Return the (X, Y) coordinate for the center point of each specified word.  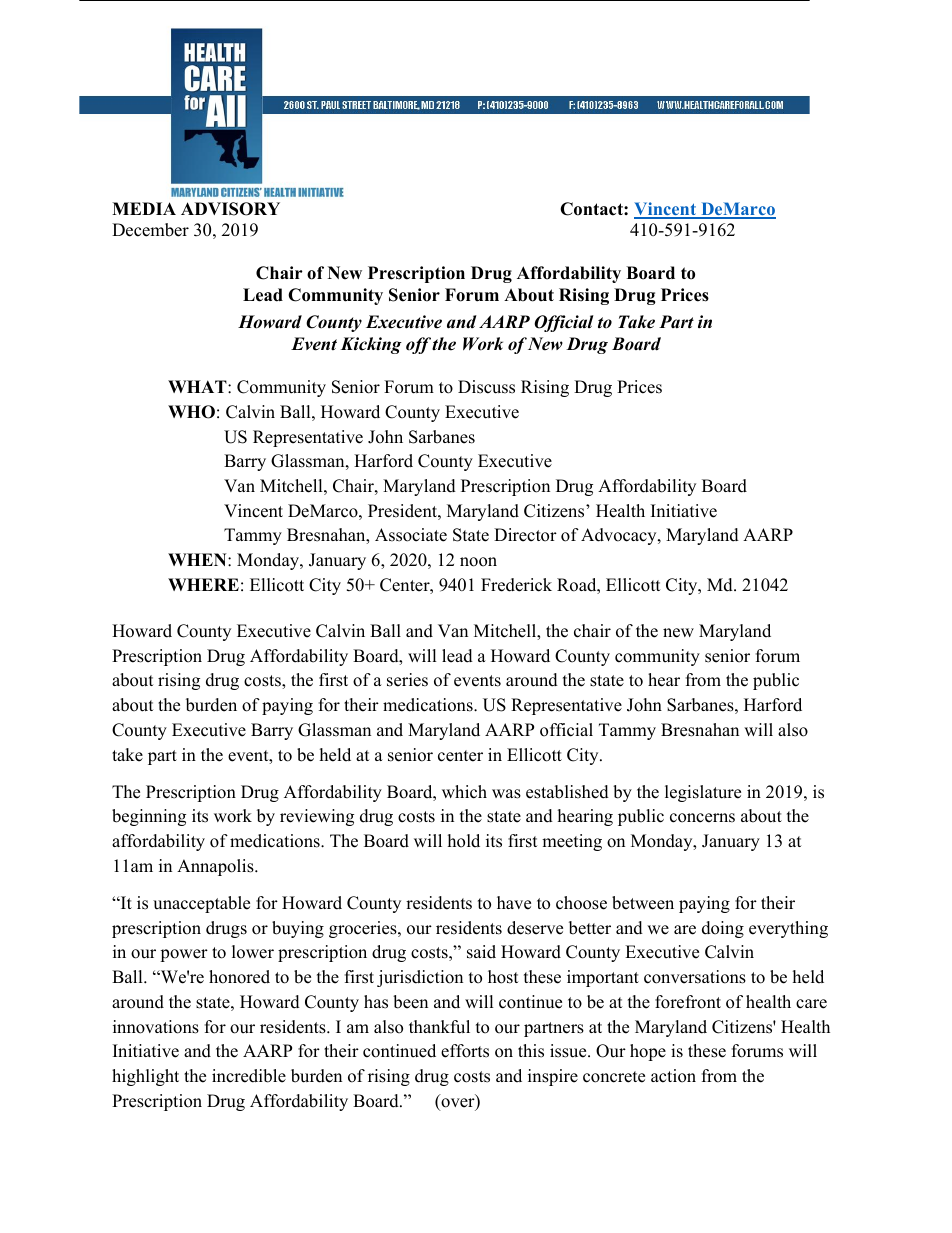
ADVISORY (230, 209)
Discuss (486, 387)
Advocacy (620, 536)
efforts (465, 1051)
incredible (249, 1076)
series (407, 680)
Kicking (371, 345)
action (673, 1076)
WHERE (203, 584)
